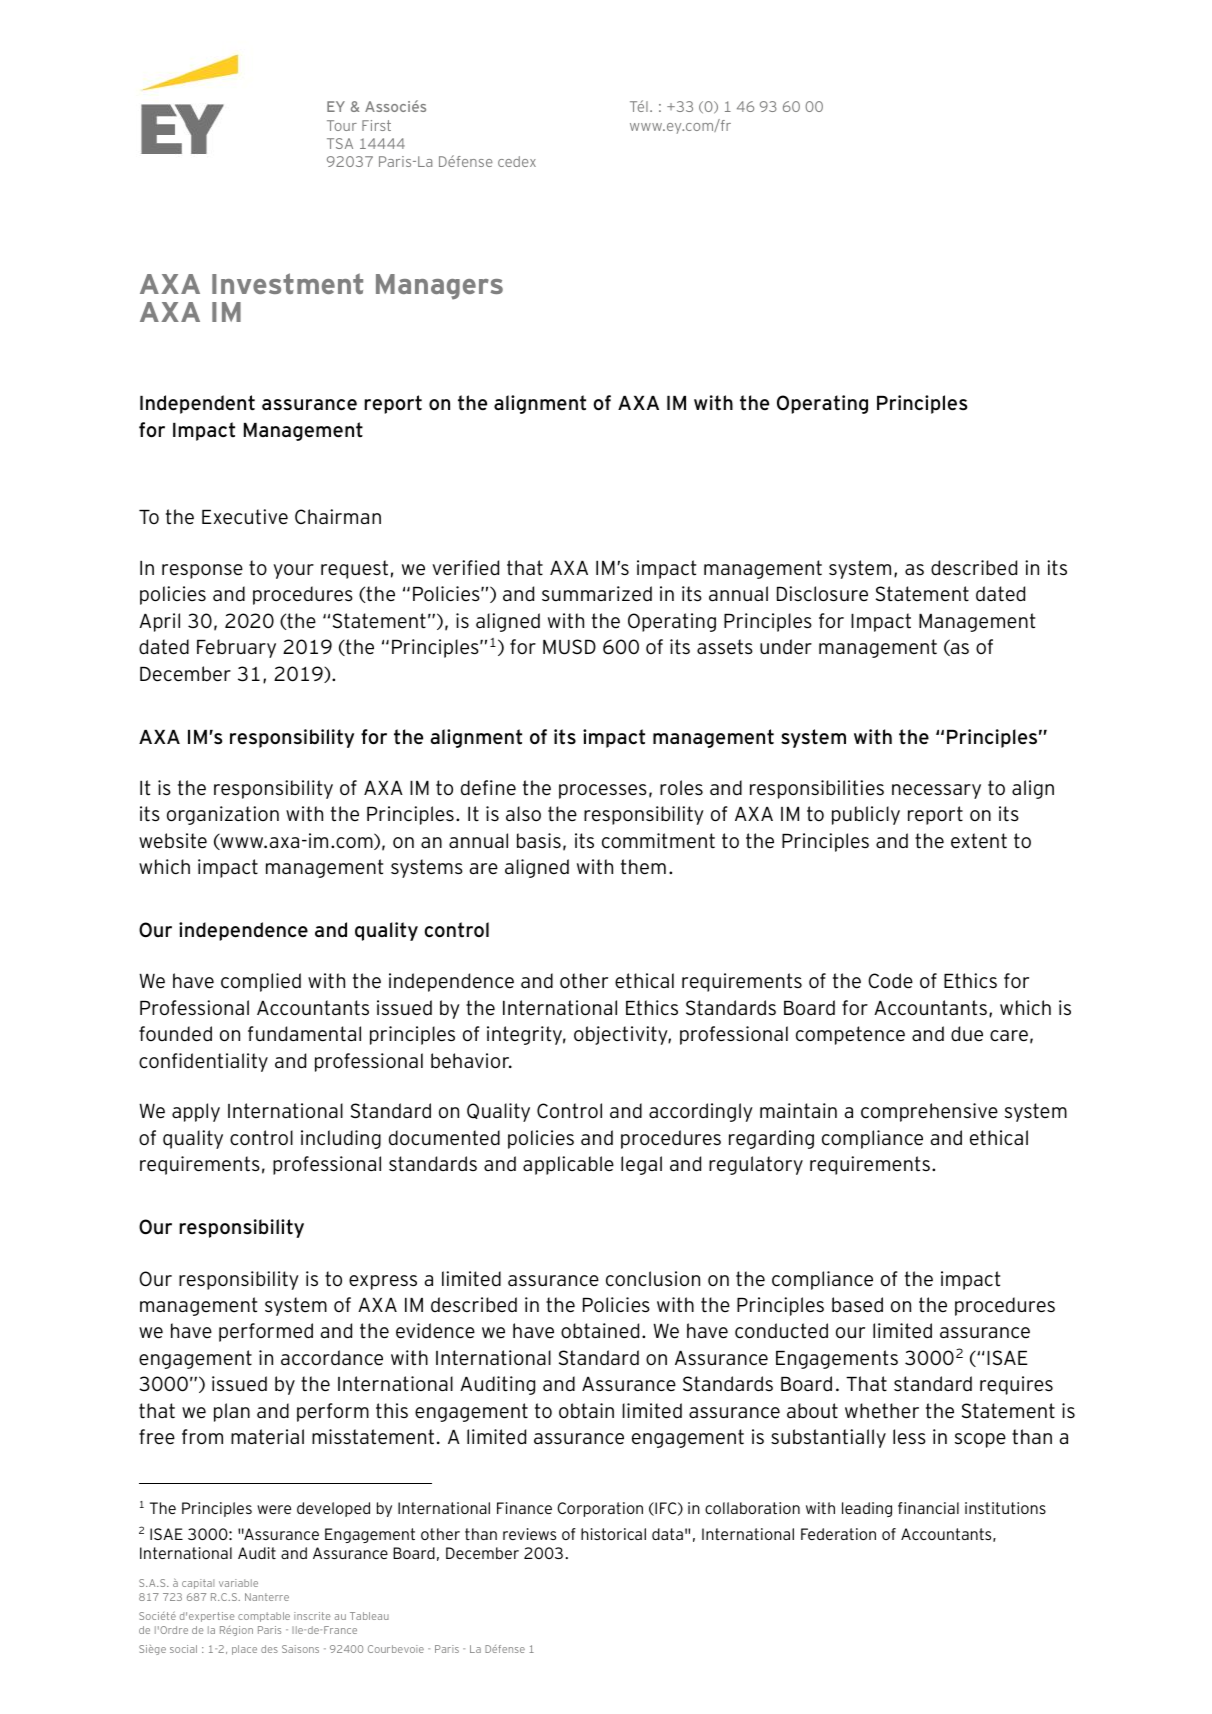 The height and width of the image is (1714, 1212). What do you see at coordinates (238, 1583) in the image?
I see `variable` at bounding box center [238, 1583].
